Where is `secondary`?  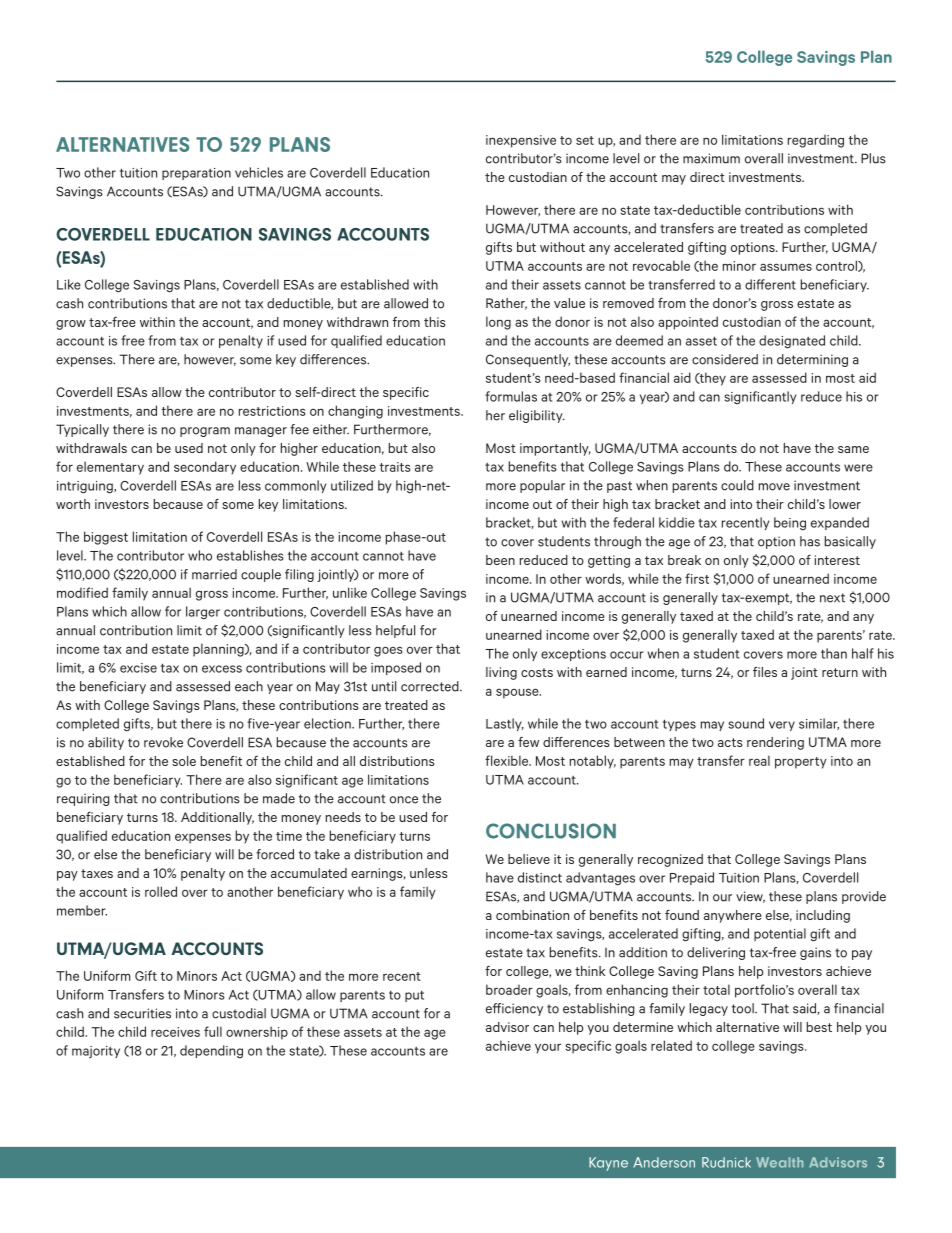 secondary is located at coordinates (205, 468).
